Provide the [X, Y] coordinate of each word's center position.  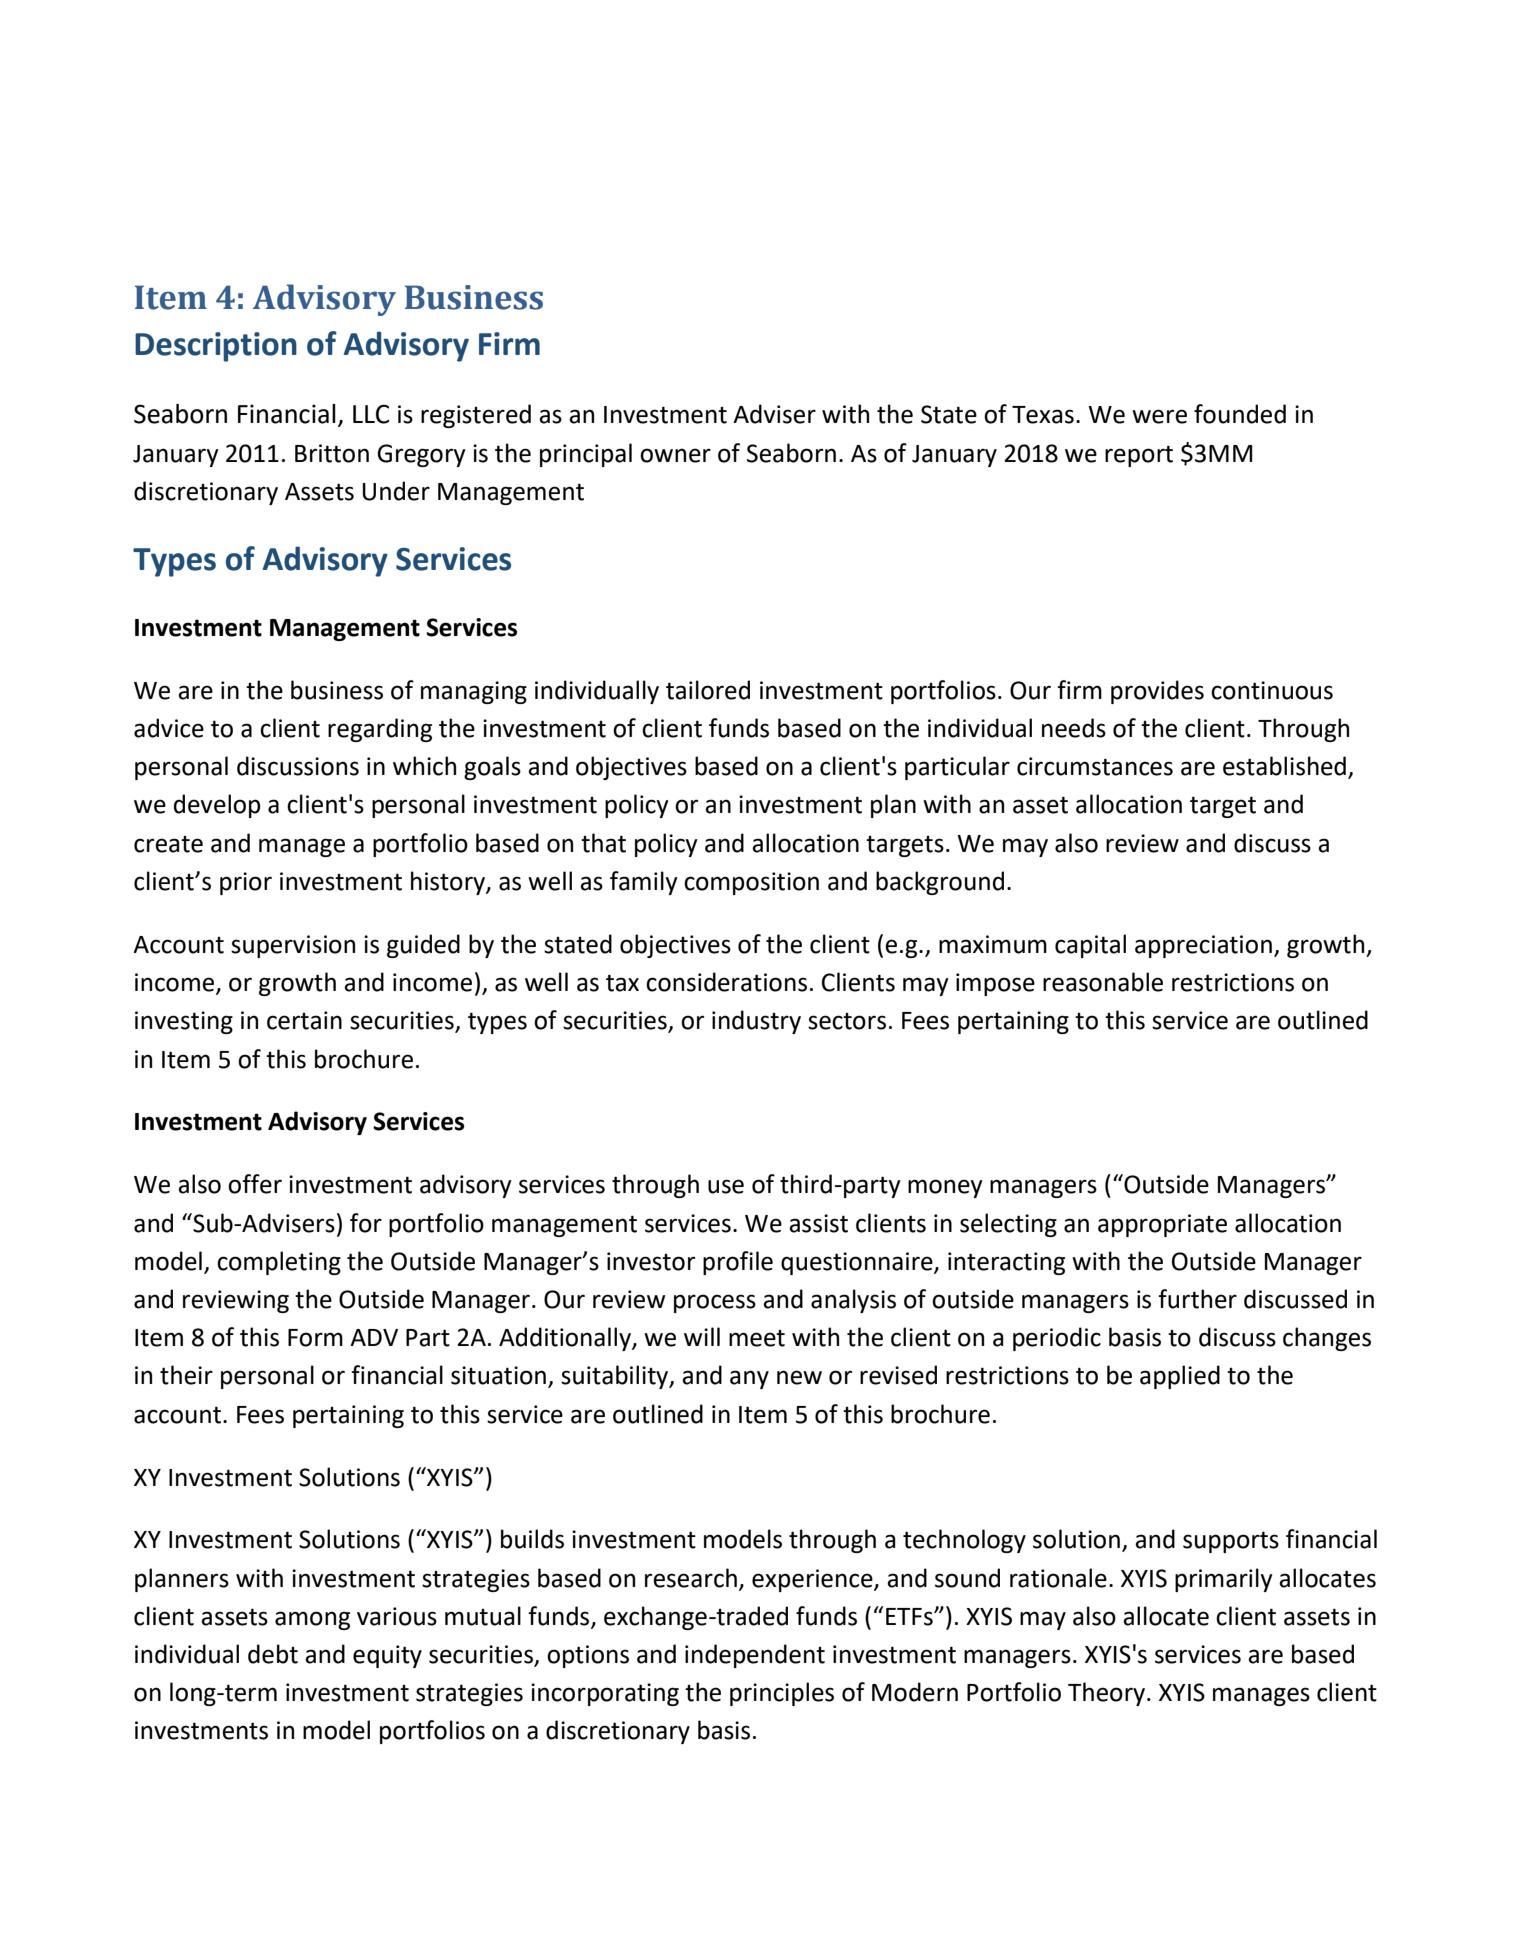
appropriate [1162, 1225]
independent [755, 1656]
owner [675, 455]
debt [273, 1654]
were [1159, 416]
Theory [1108, 1694]
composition [751, 883]
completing [279, 1263]
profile [738, 1263]
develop [217, 806]
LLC [371, 414]
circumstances [1095, 766]
